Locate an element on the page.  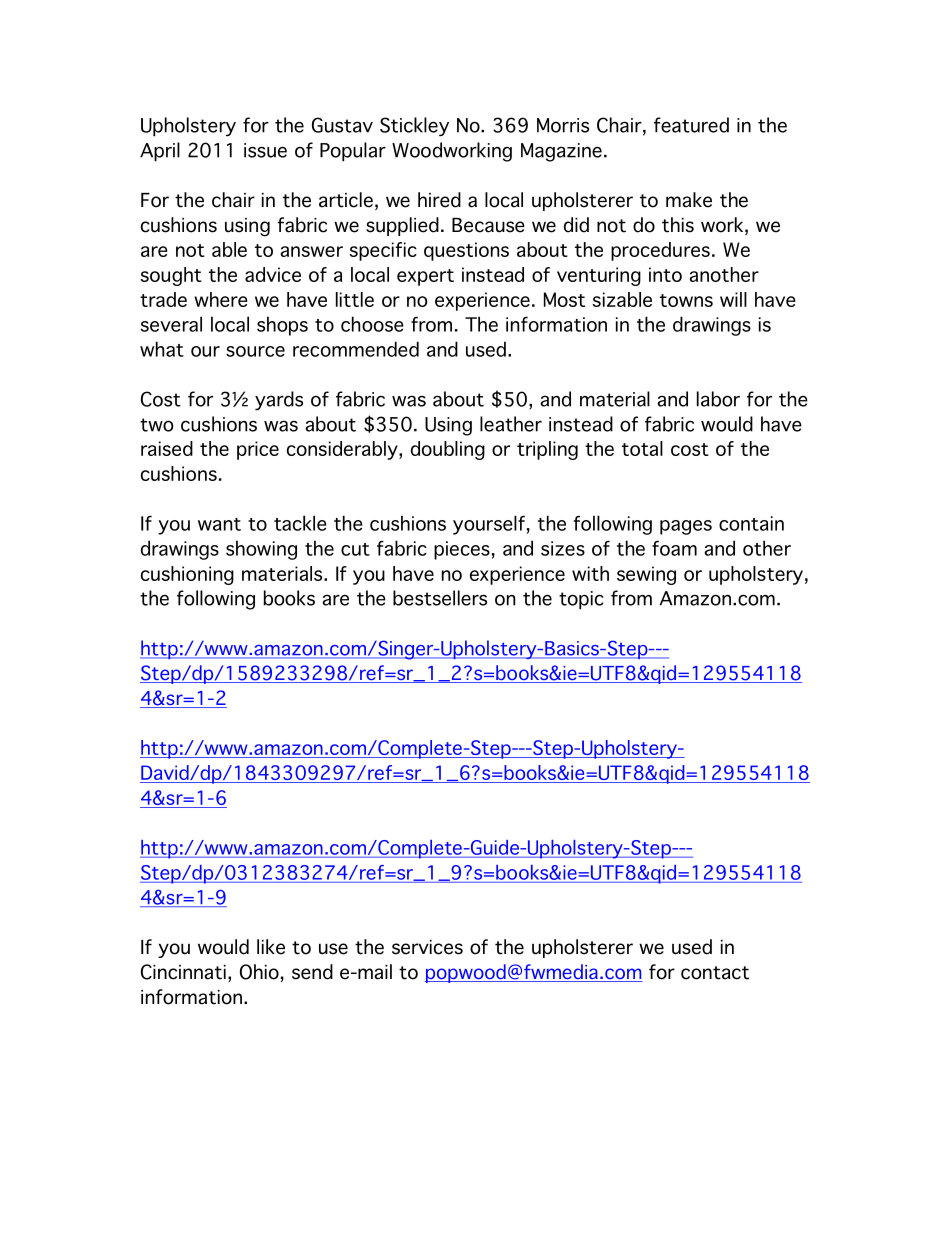
like is located at coordinates (271, 947).
